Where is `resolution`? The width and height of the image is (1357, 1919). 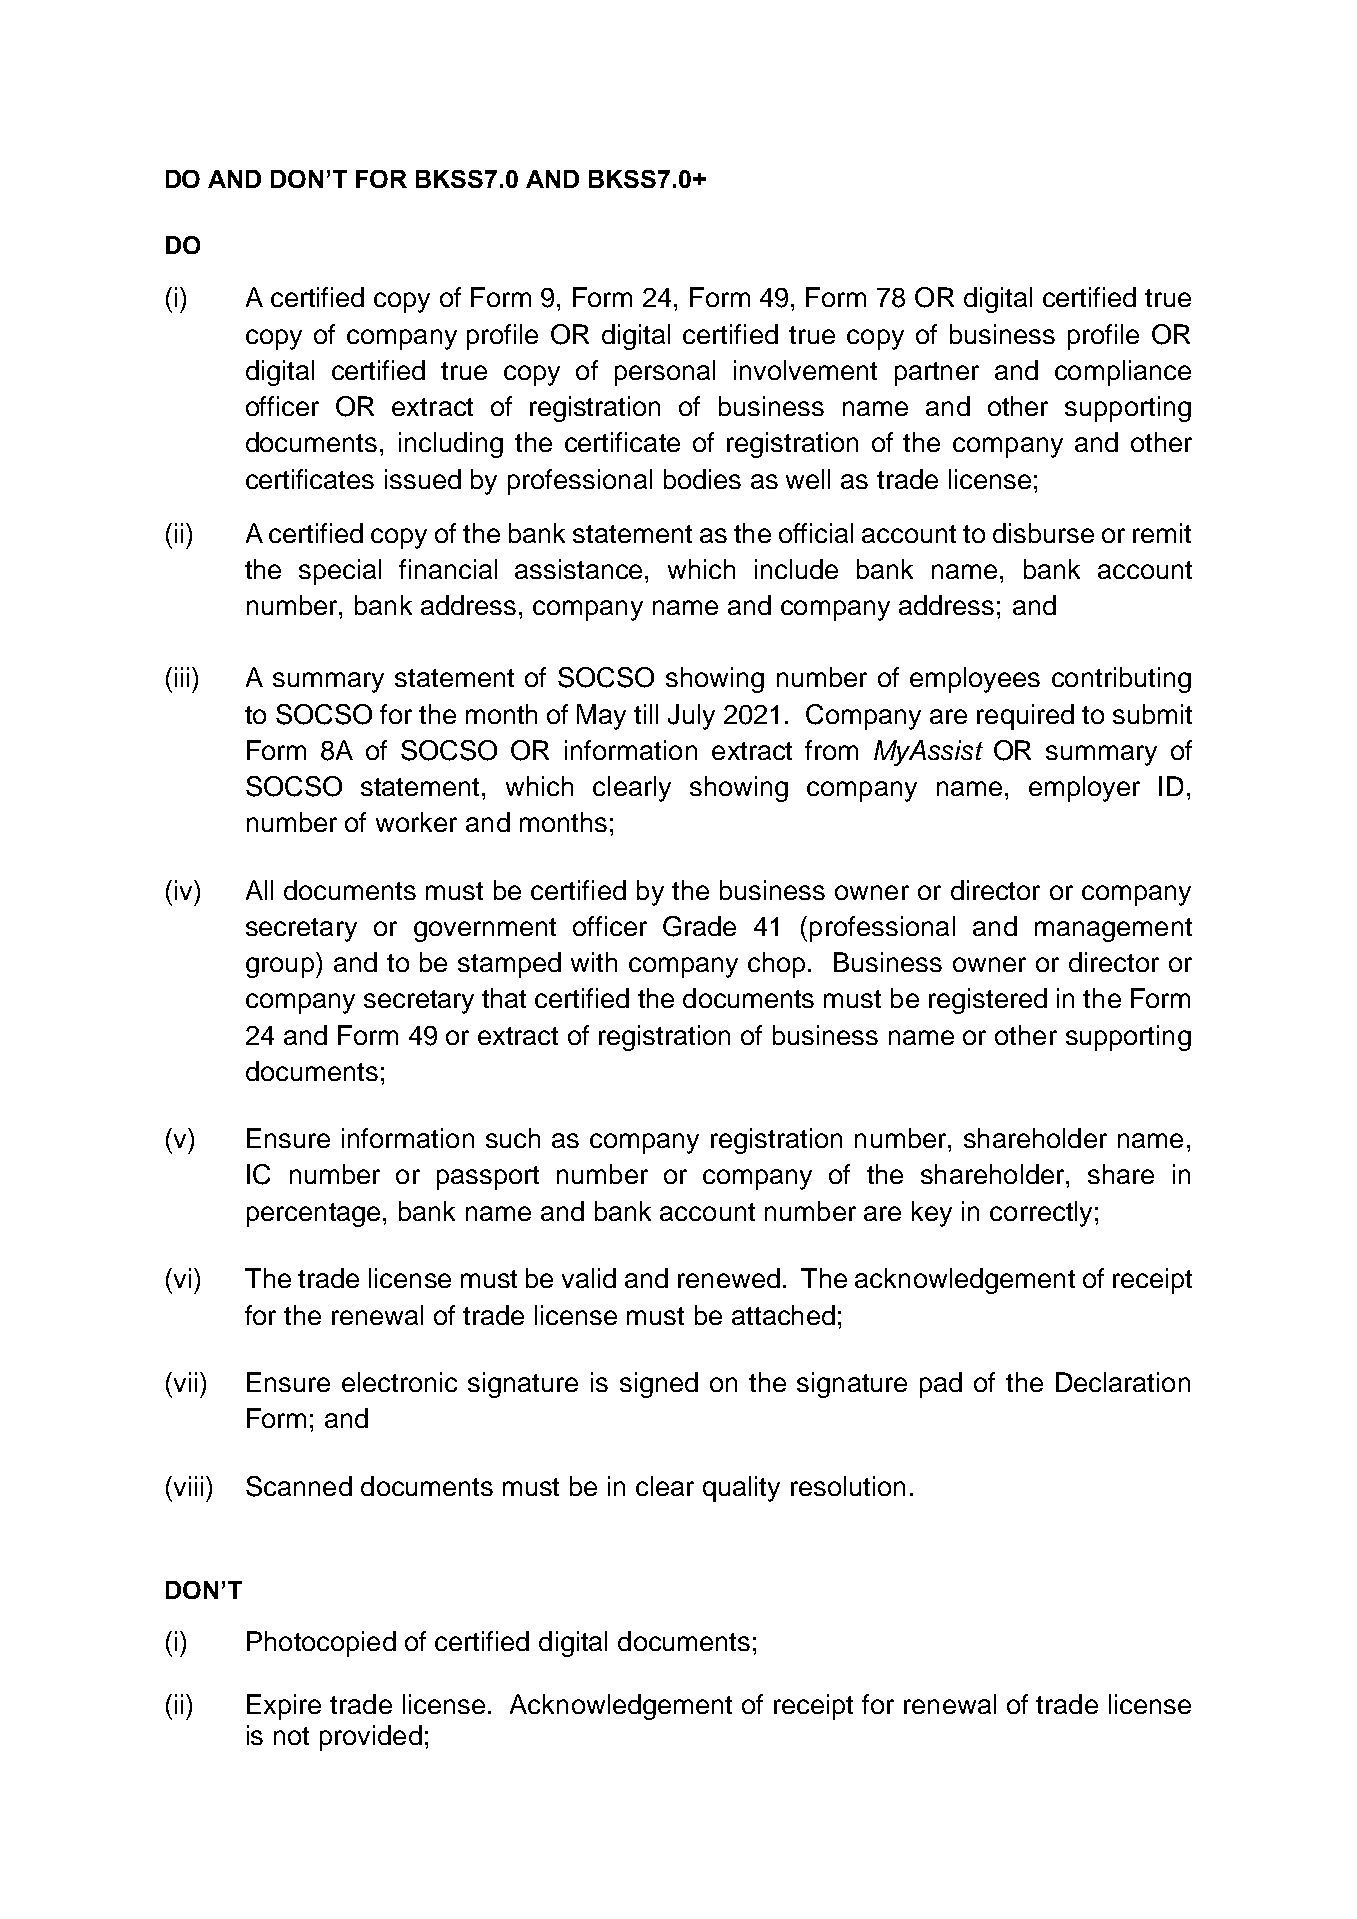 resolution is located at coordinates (848, 1486).
